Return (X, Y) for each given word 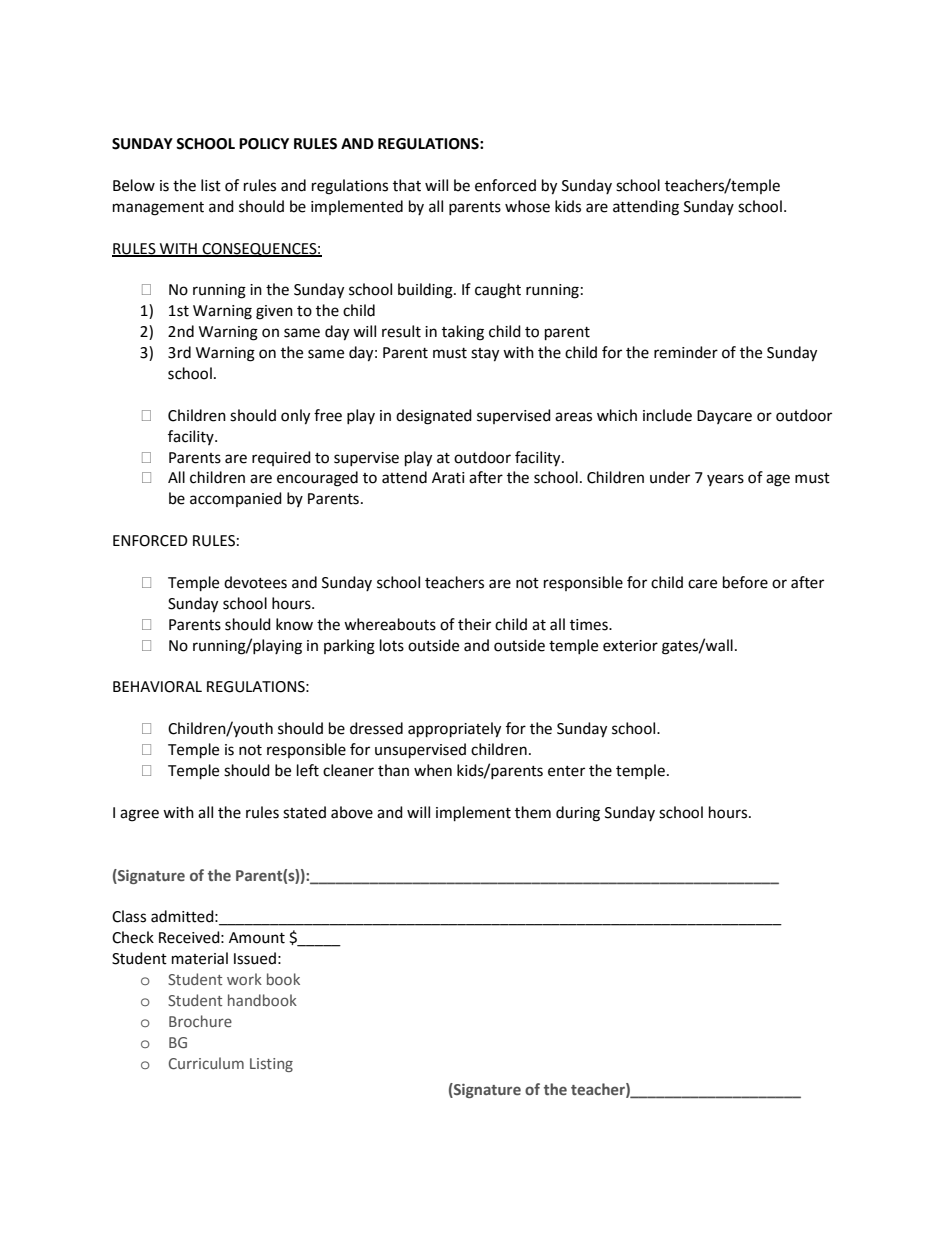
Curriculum (206, 1063)
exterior (630, 646)
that (407, 185)
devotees (255, 582)
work (244, 979)
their (474, 624)
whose (527, 206)
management (158, 209)
